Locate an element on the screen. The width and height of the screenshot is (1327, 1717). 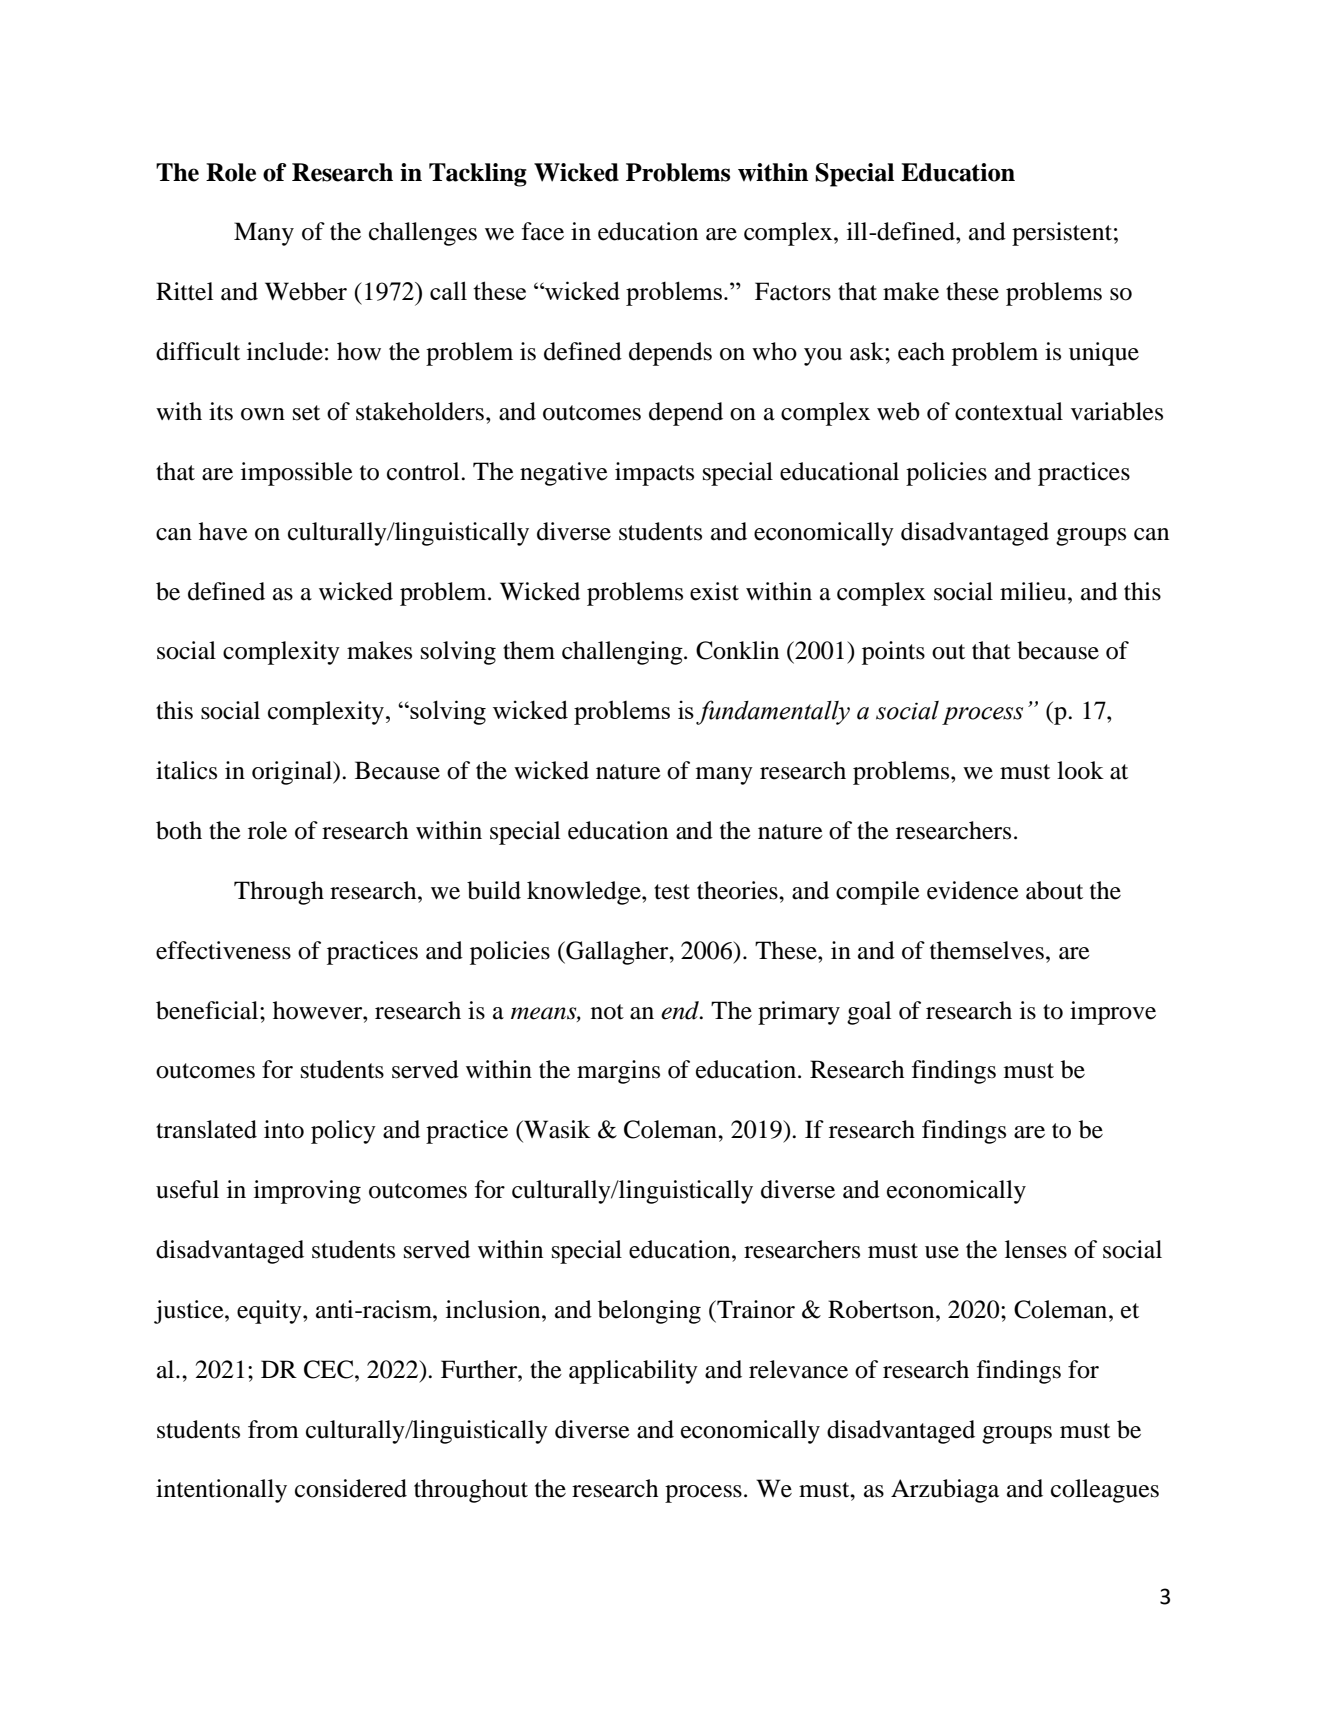
colleagues is located at coordinates (1105, 1491).
